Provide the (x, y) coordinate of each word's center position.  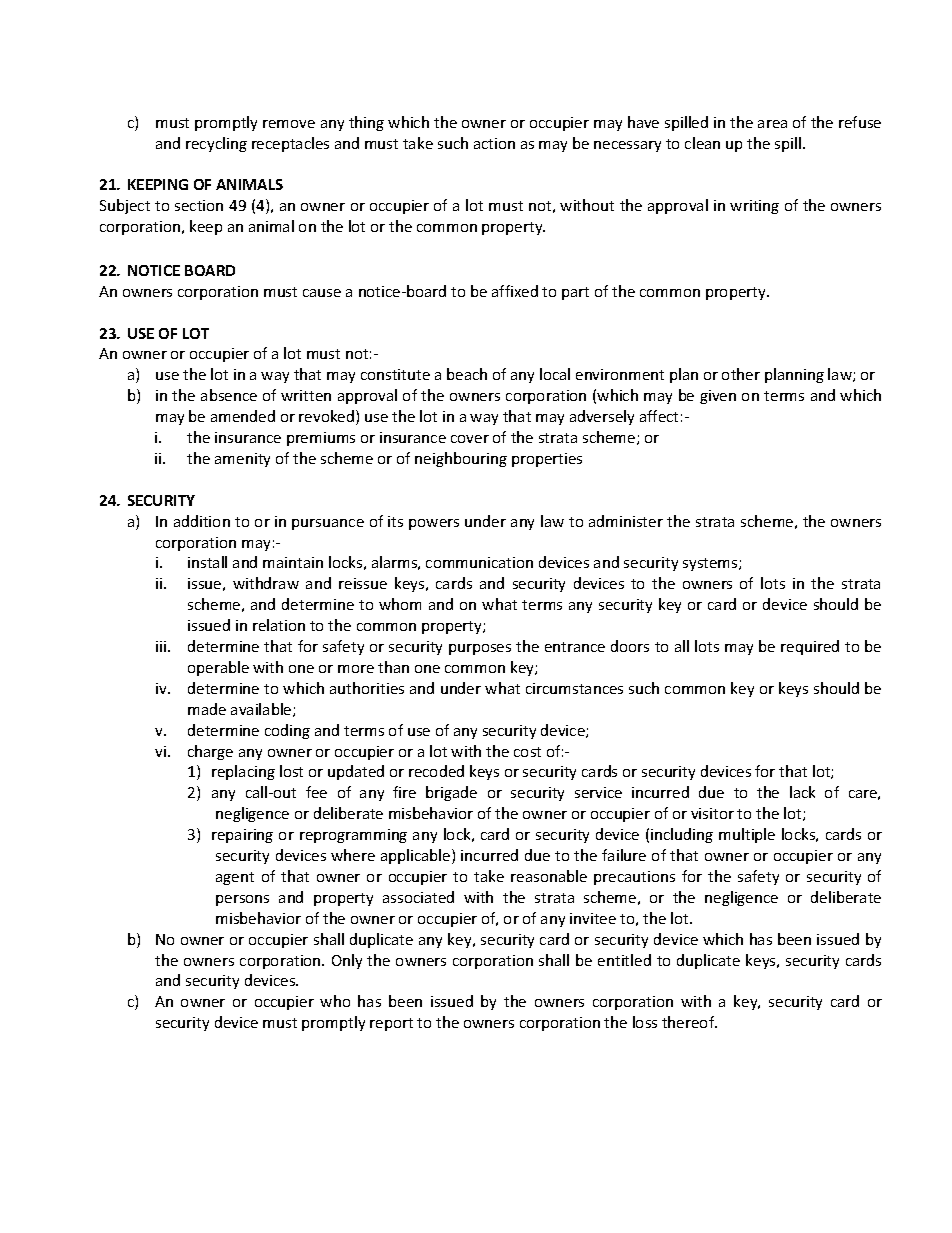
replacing (243, 772)
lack (802, 792)
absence (229, 395)
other (741, 374)
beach (467, 374)
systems (711, 564)
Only (347, 961)
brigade (451, 793)
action (494, 143)
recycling (216, 144)
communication (479, 562)
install (207, 562)
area (772, 124)
